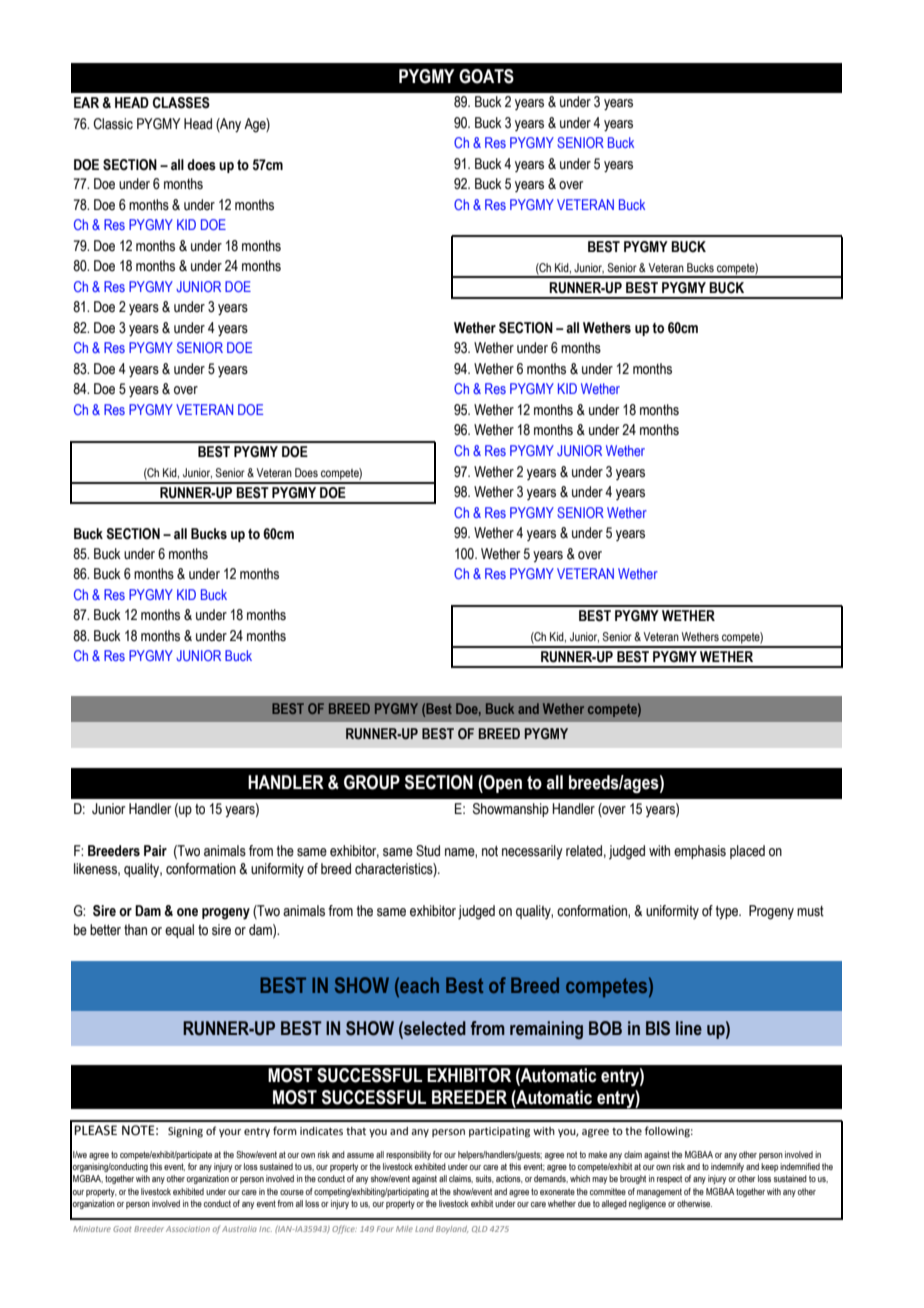 This screenshot has height=1308, width=924. What do you see at coordinates (485, 1179) in the screenshot?
I see `suits` at bounding box center [485, 1179].
